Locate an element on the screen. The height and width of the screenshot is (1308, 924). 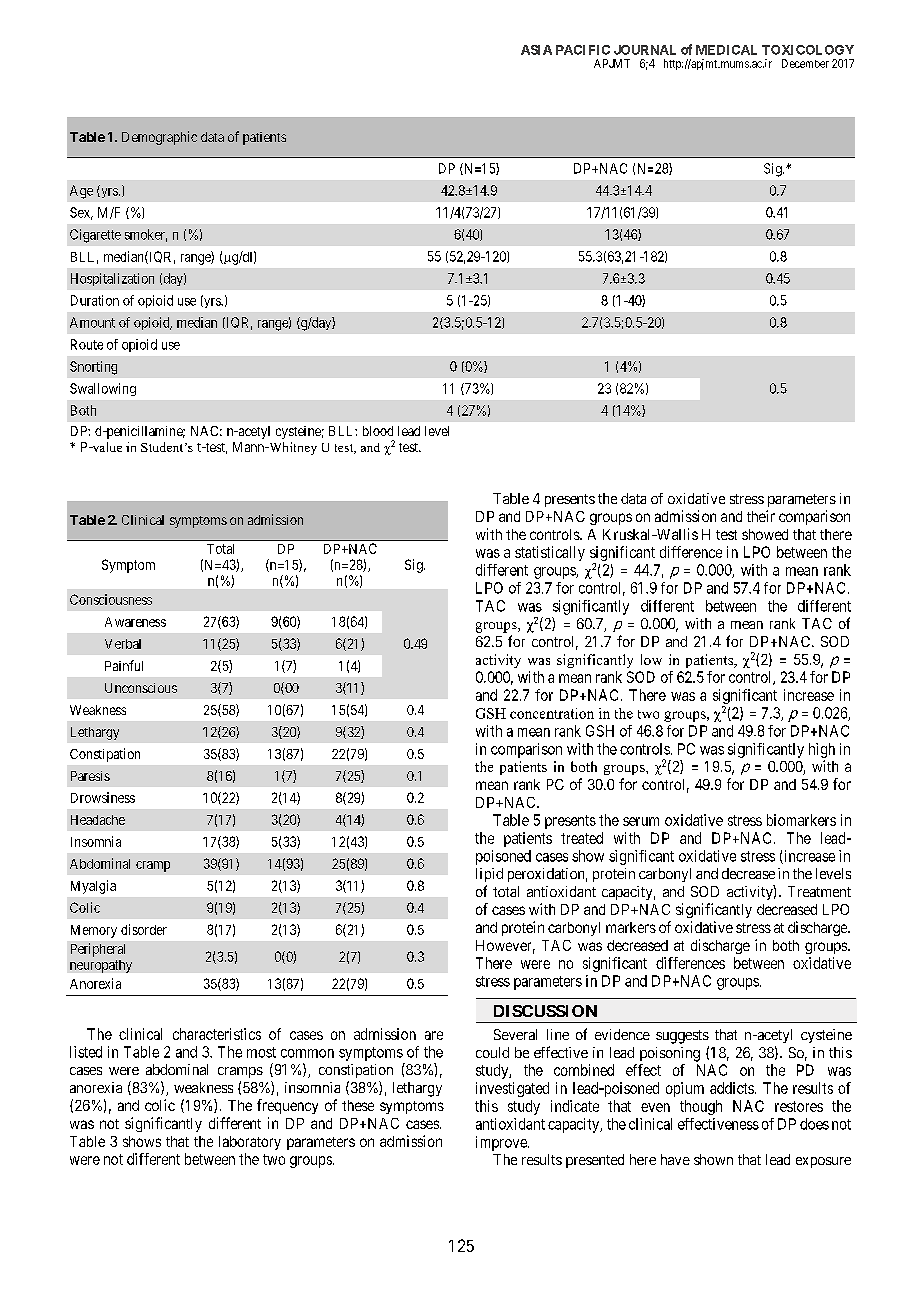
Demographic is located at coordinates (159, 138).
